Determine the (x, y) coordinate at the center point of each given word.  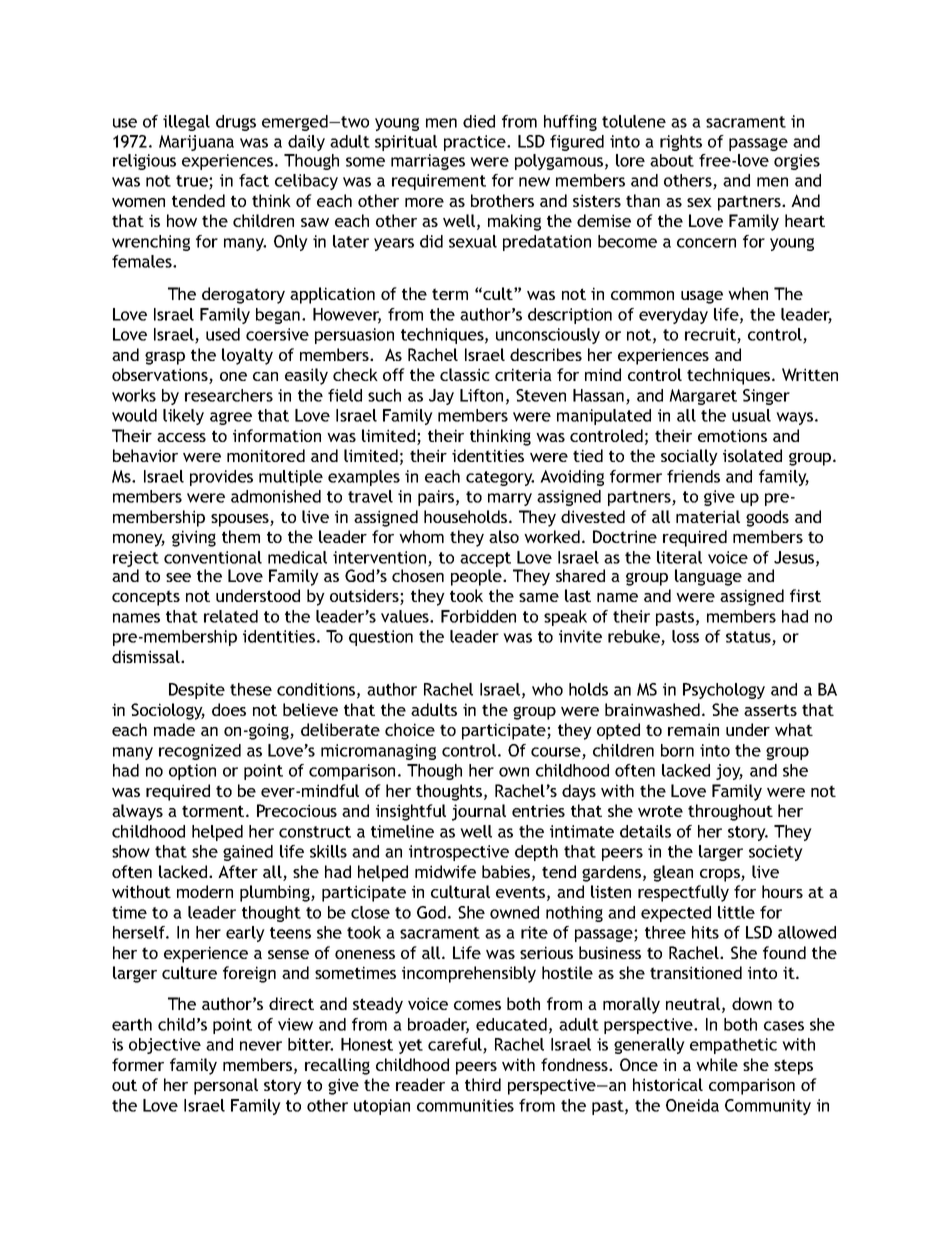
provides (221, 478)
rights (681, 143)
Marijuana (196, 143)
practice (476, 143)
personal (226, 1086)
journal (479, 812)
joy (729, 772)
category (500, 478)
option (192, 772)
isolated (752, 455)
